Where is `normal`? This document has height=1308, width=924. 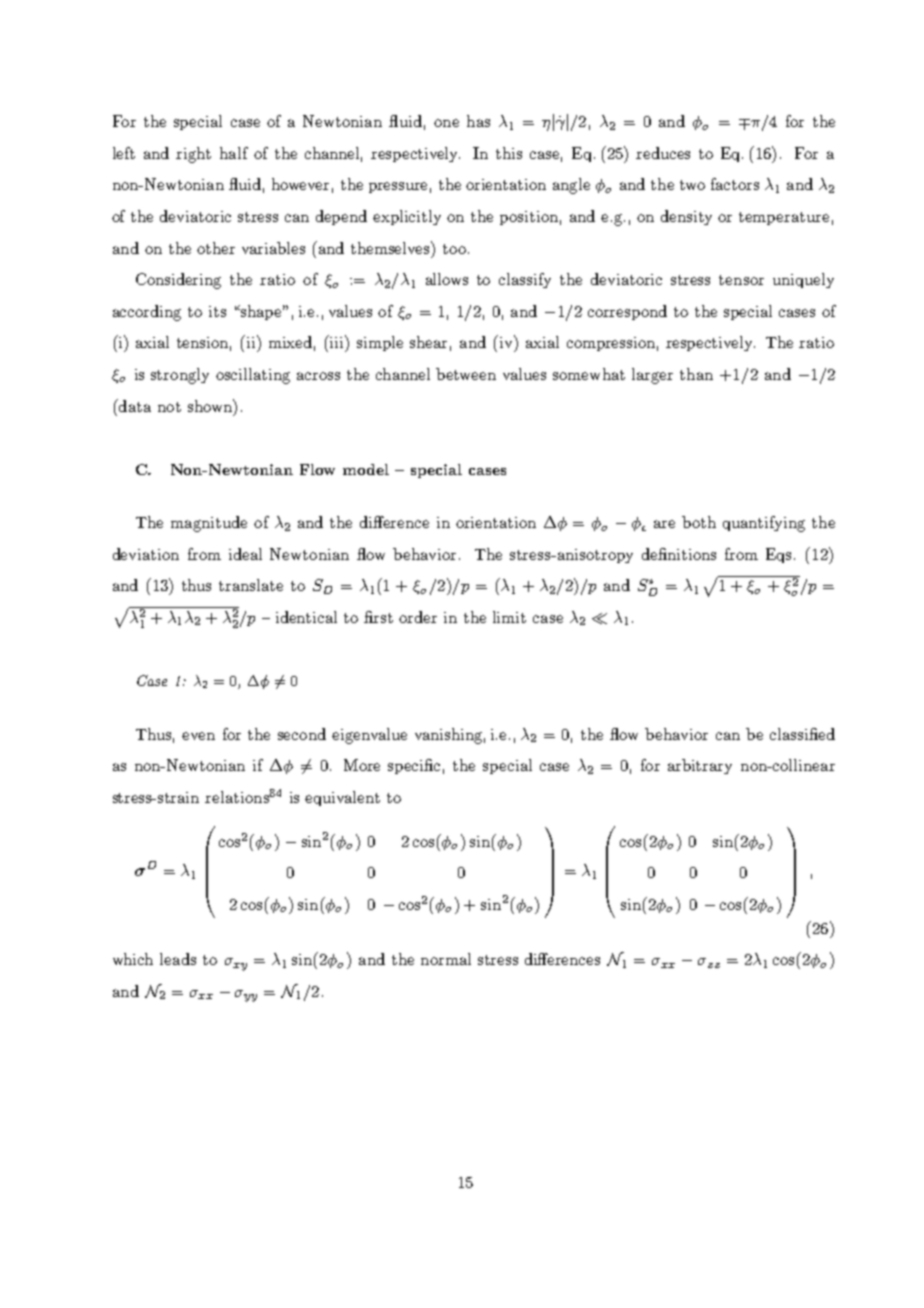
normal is located at coordinates (446, 959).
